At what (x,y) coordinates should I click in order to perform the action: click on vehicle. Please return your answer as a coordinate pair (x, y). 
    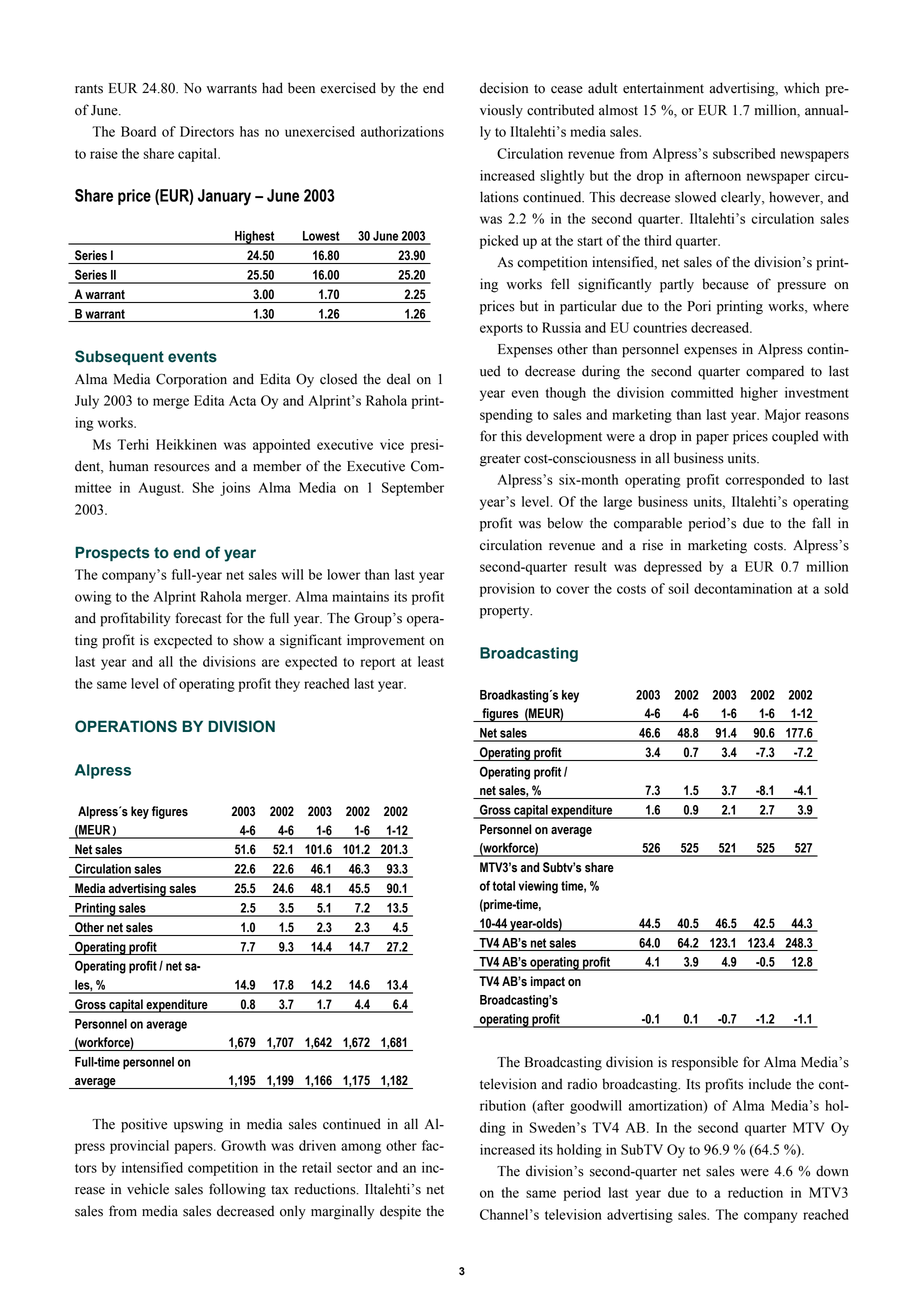
    Looking at the image, I should click on (148, 1189).
